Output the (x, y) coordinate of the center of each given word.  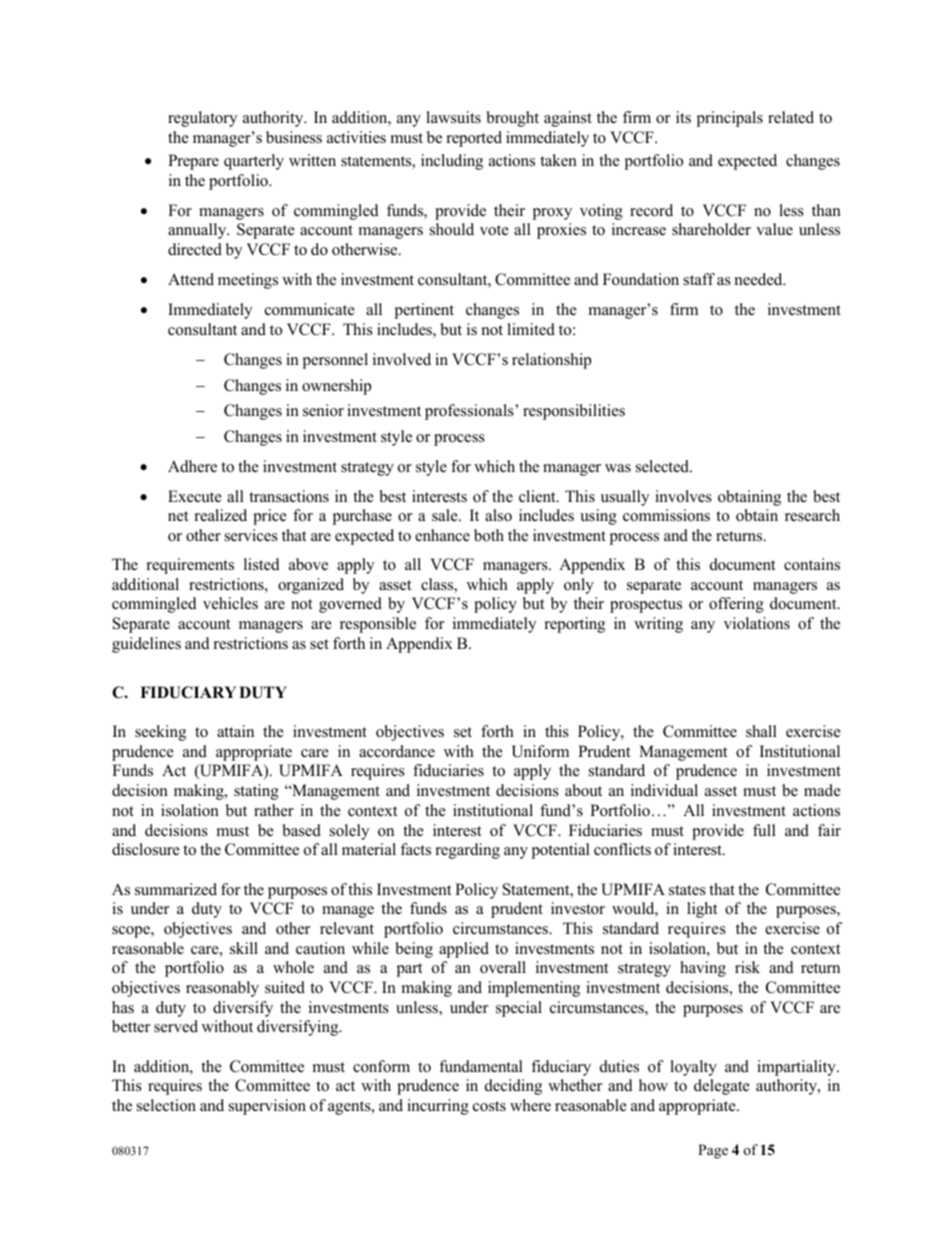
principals (730, 119)
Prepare (193, 162)
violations (757, 623)
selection (166, 1105)
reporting (575, 625)
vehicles (230, 603)
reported (474, 139)
